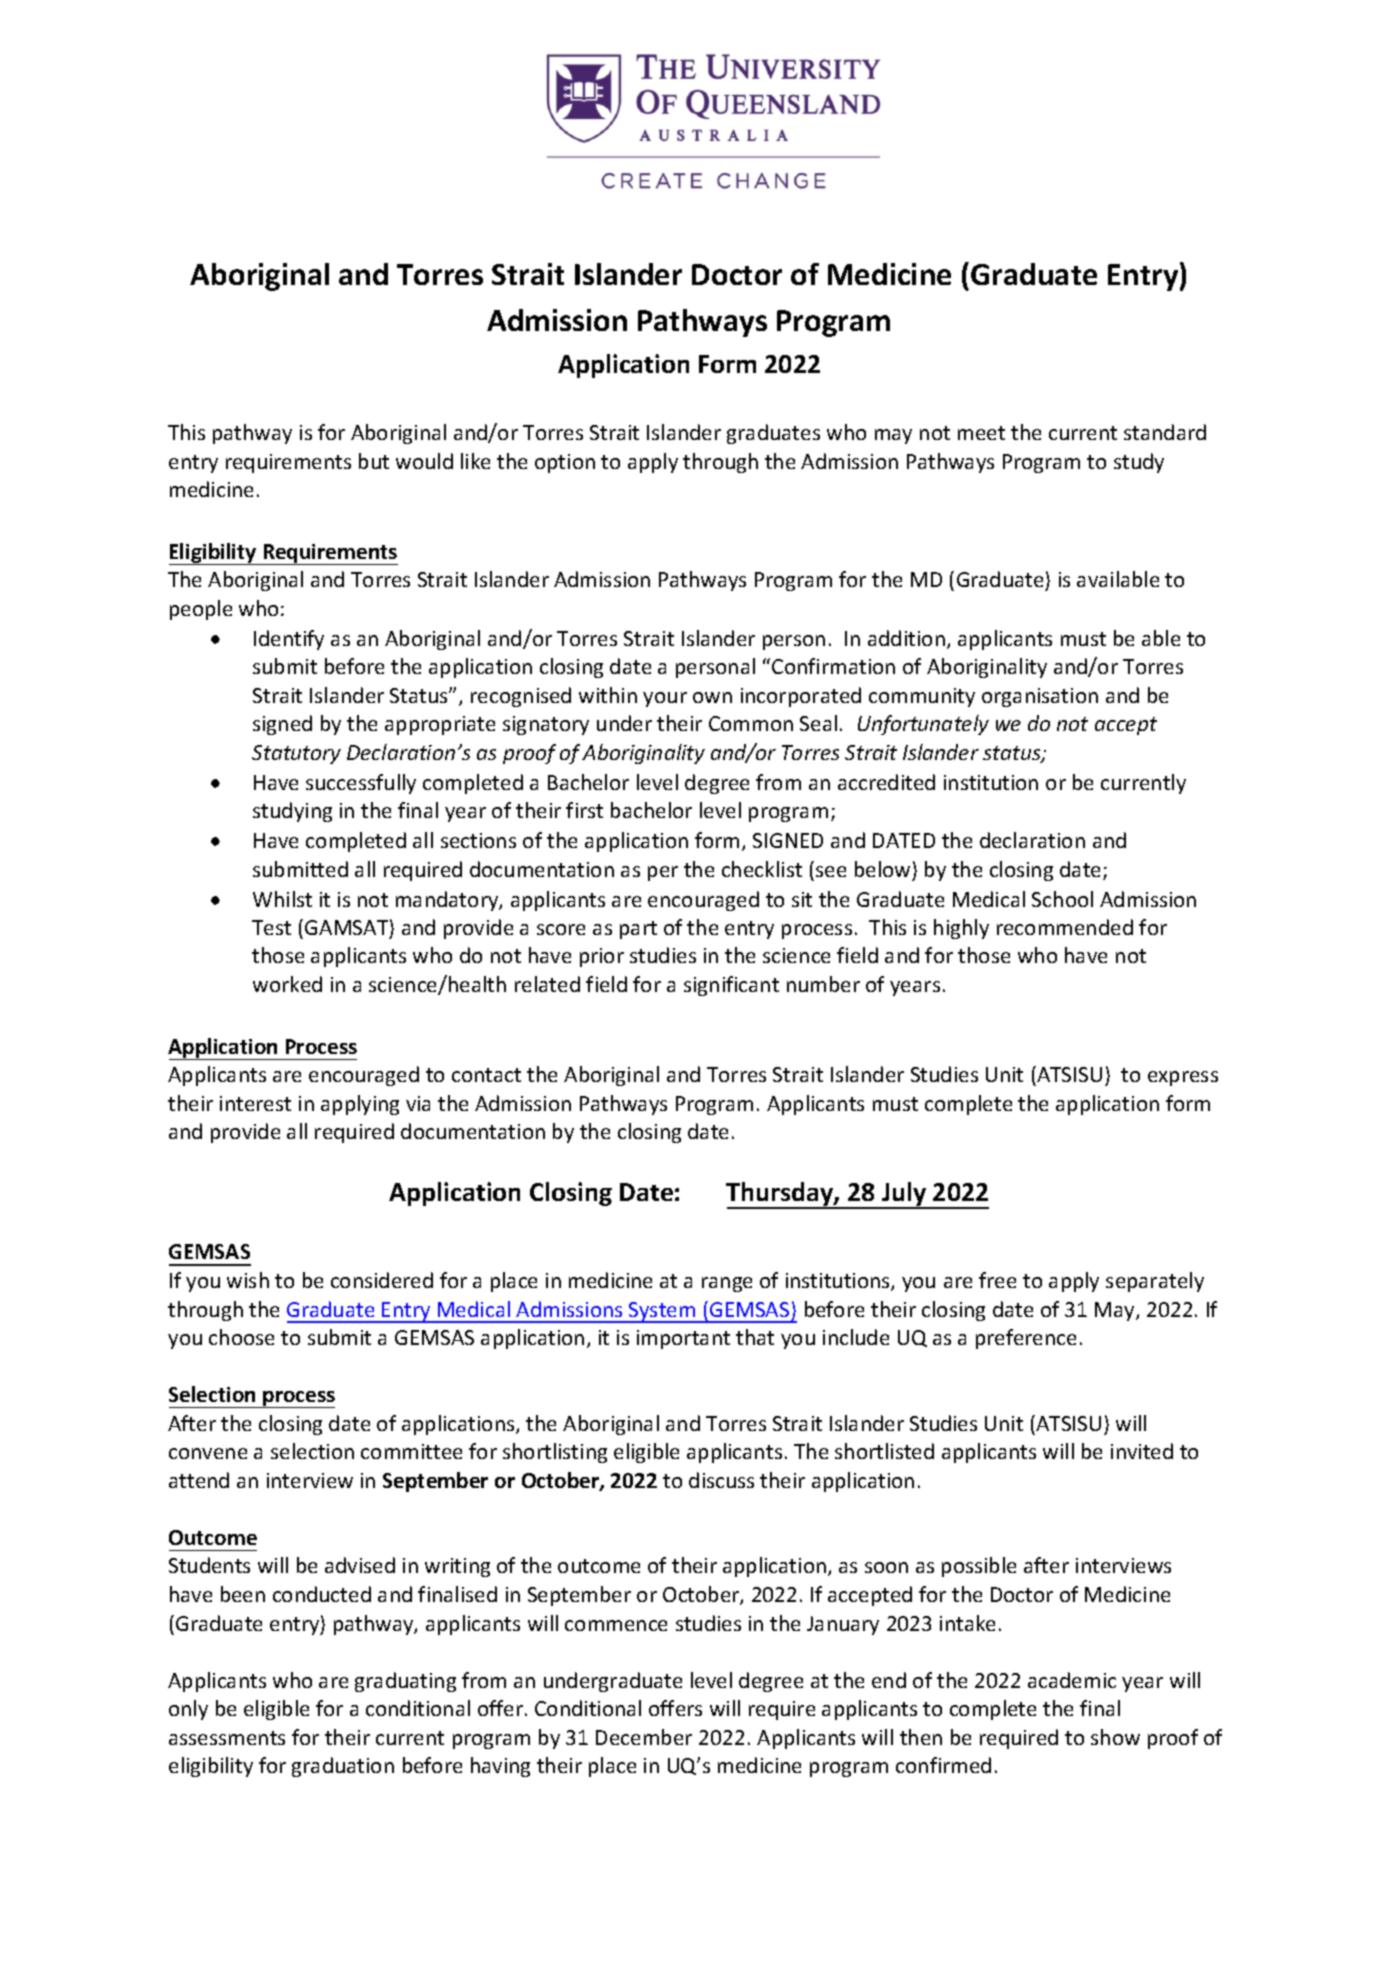  What do you see at coordinates (343, 1767) in the screenshot?
I see `graduation` at bounding box center [343, 1767].
